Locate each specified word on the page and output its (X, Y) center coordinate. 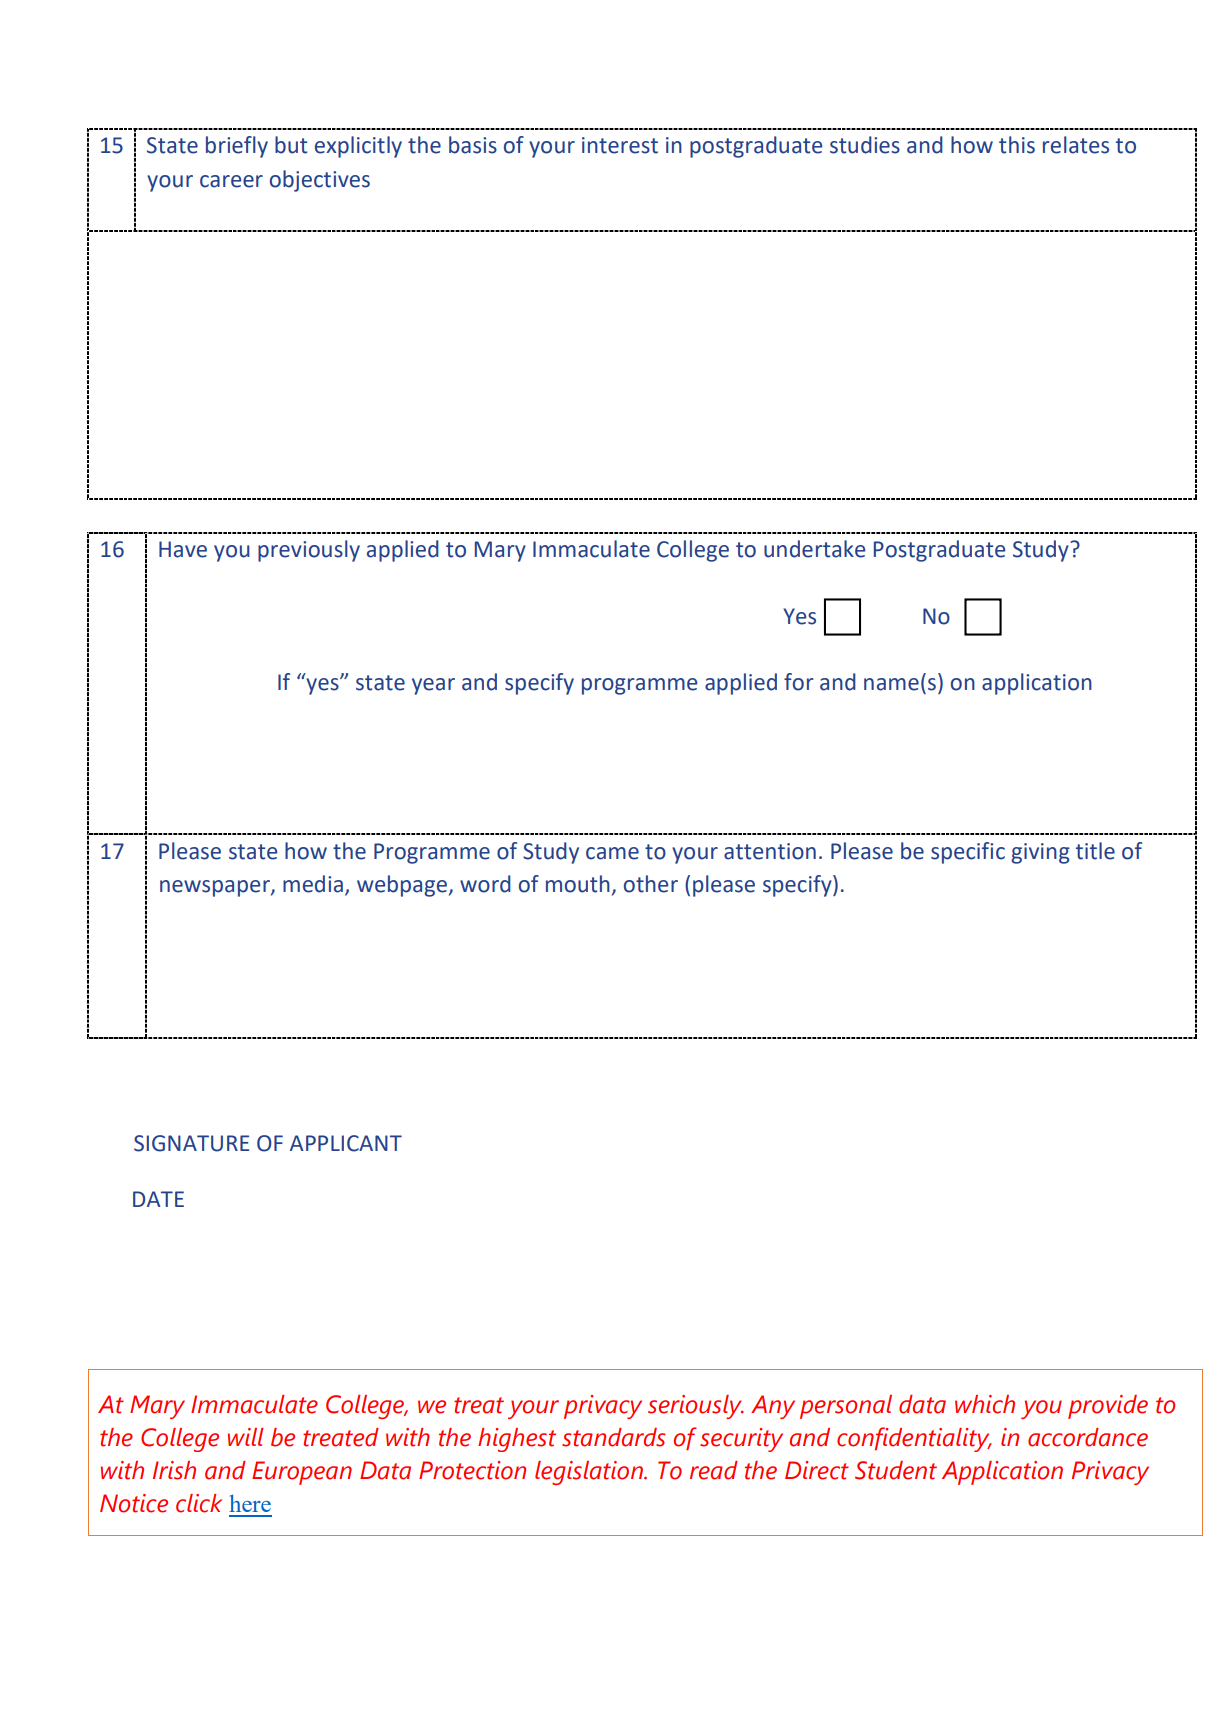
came (612, 853)
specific (968, 853)
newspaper (216, 888)
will (245, 1437)
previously (309, 551)
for (799, 682)
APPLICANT (346, 1143)
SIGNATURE (191, 1143)
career (231, 181)
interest (620, 145)
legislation (590, 1473)
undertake (814, 549)
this (1017, 145)
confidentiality (914, 1439)
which (985, 1404)
